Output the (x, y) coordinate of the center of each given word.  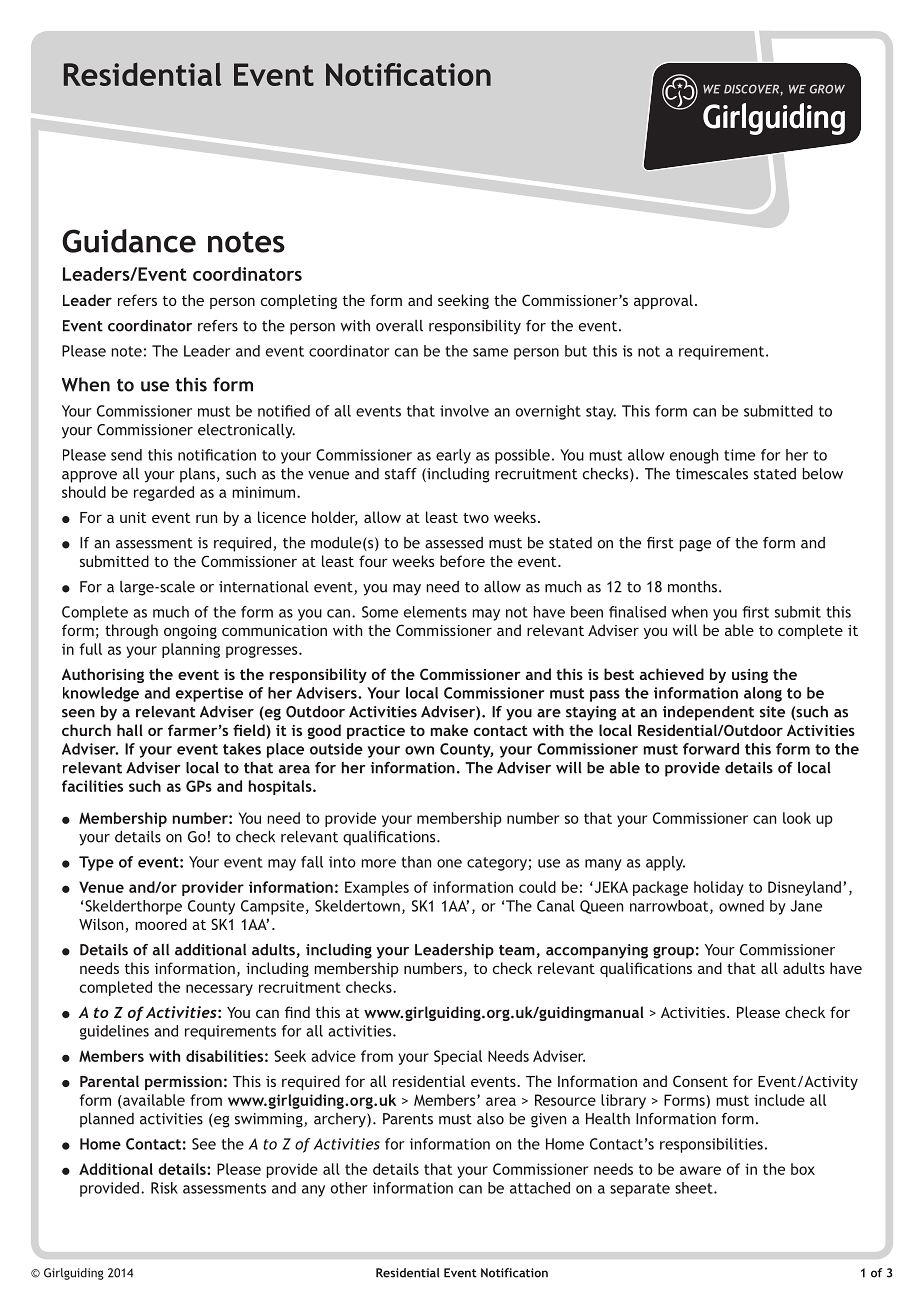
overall (399, 326)
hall (130, 730)
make (449, 730)
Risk (164, 1188)
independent (708, 713)
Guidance (129, 241)
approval (663, 301)
